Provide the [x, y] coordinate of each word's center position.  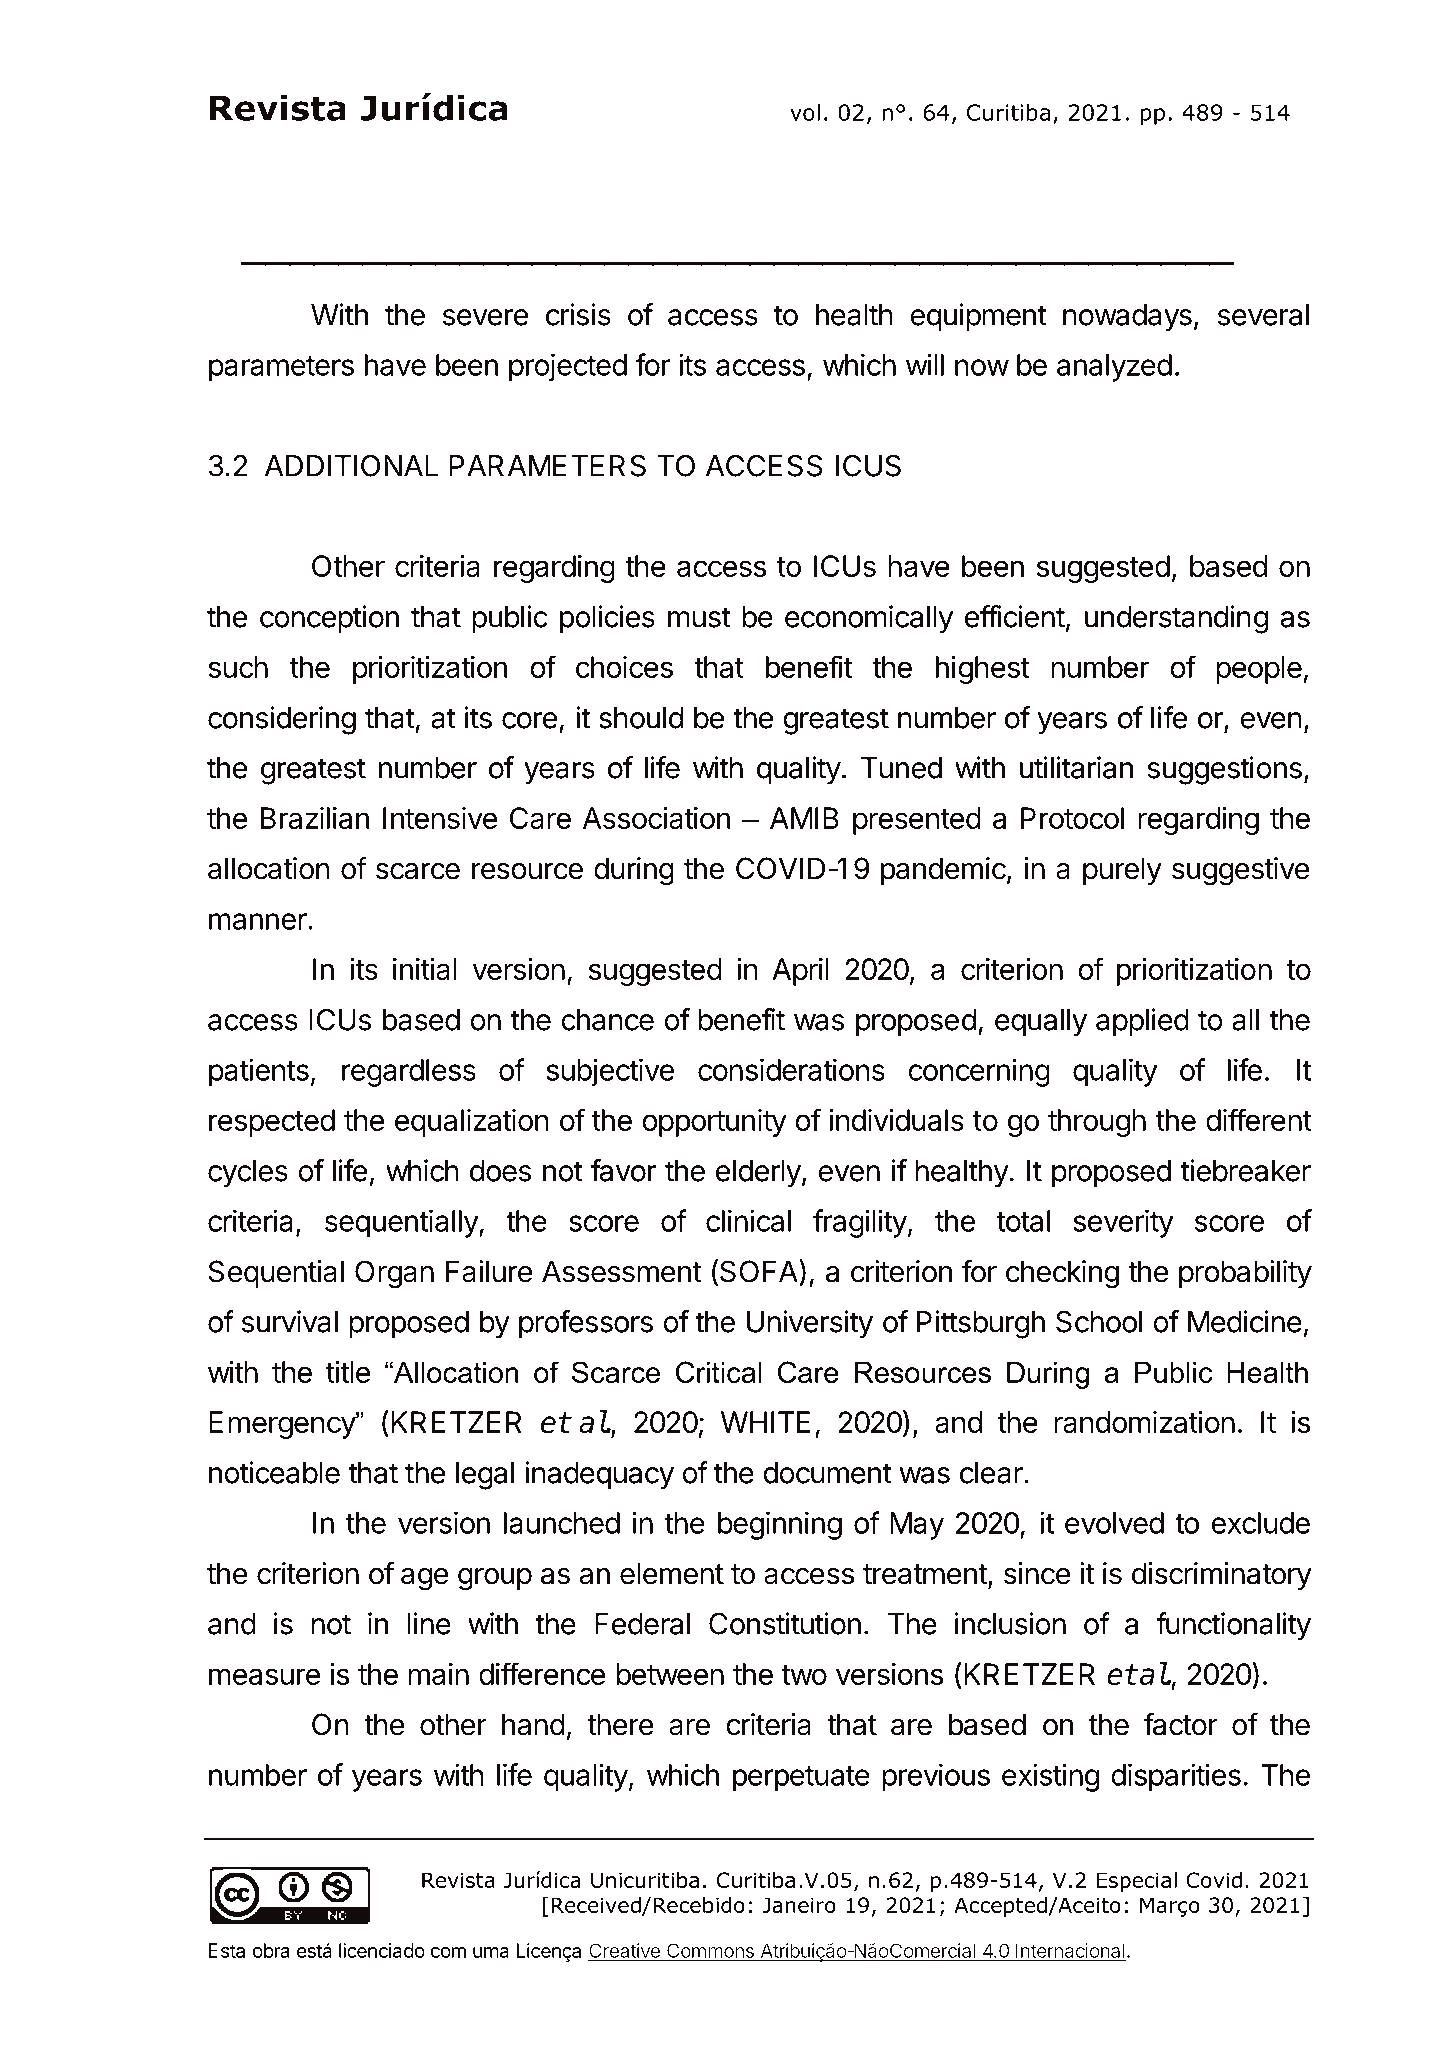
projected [568, 367]
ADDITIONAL [351, 465]
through [1097, 1123]
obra [271, 1950]
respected [272, 1123]
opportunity [714, 1123]
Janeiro [799, 1905]
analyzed [1114, 368]
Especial [1136, 1882]
